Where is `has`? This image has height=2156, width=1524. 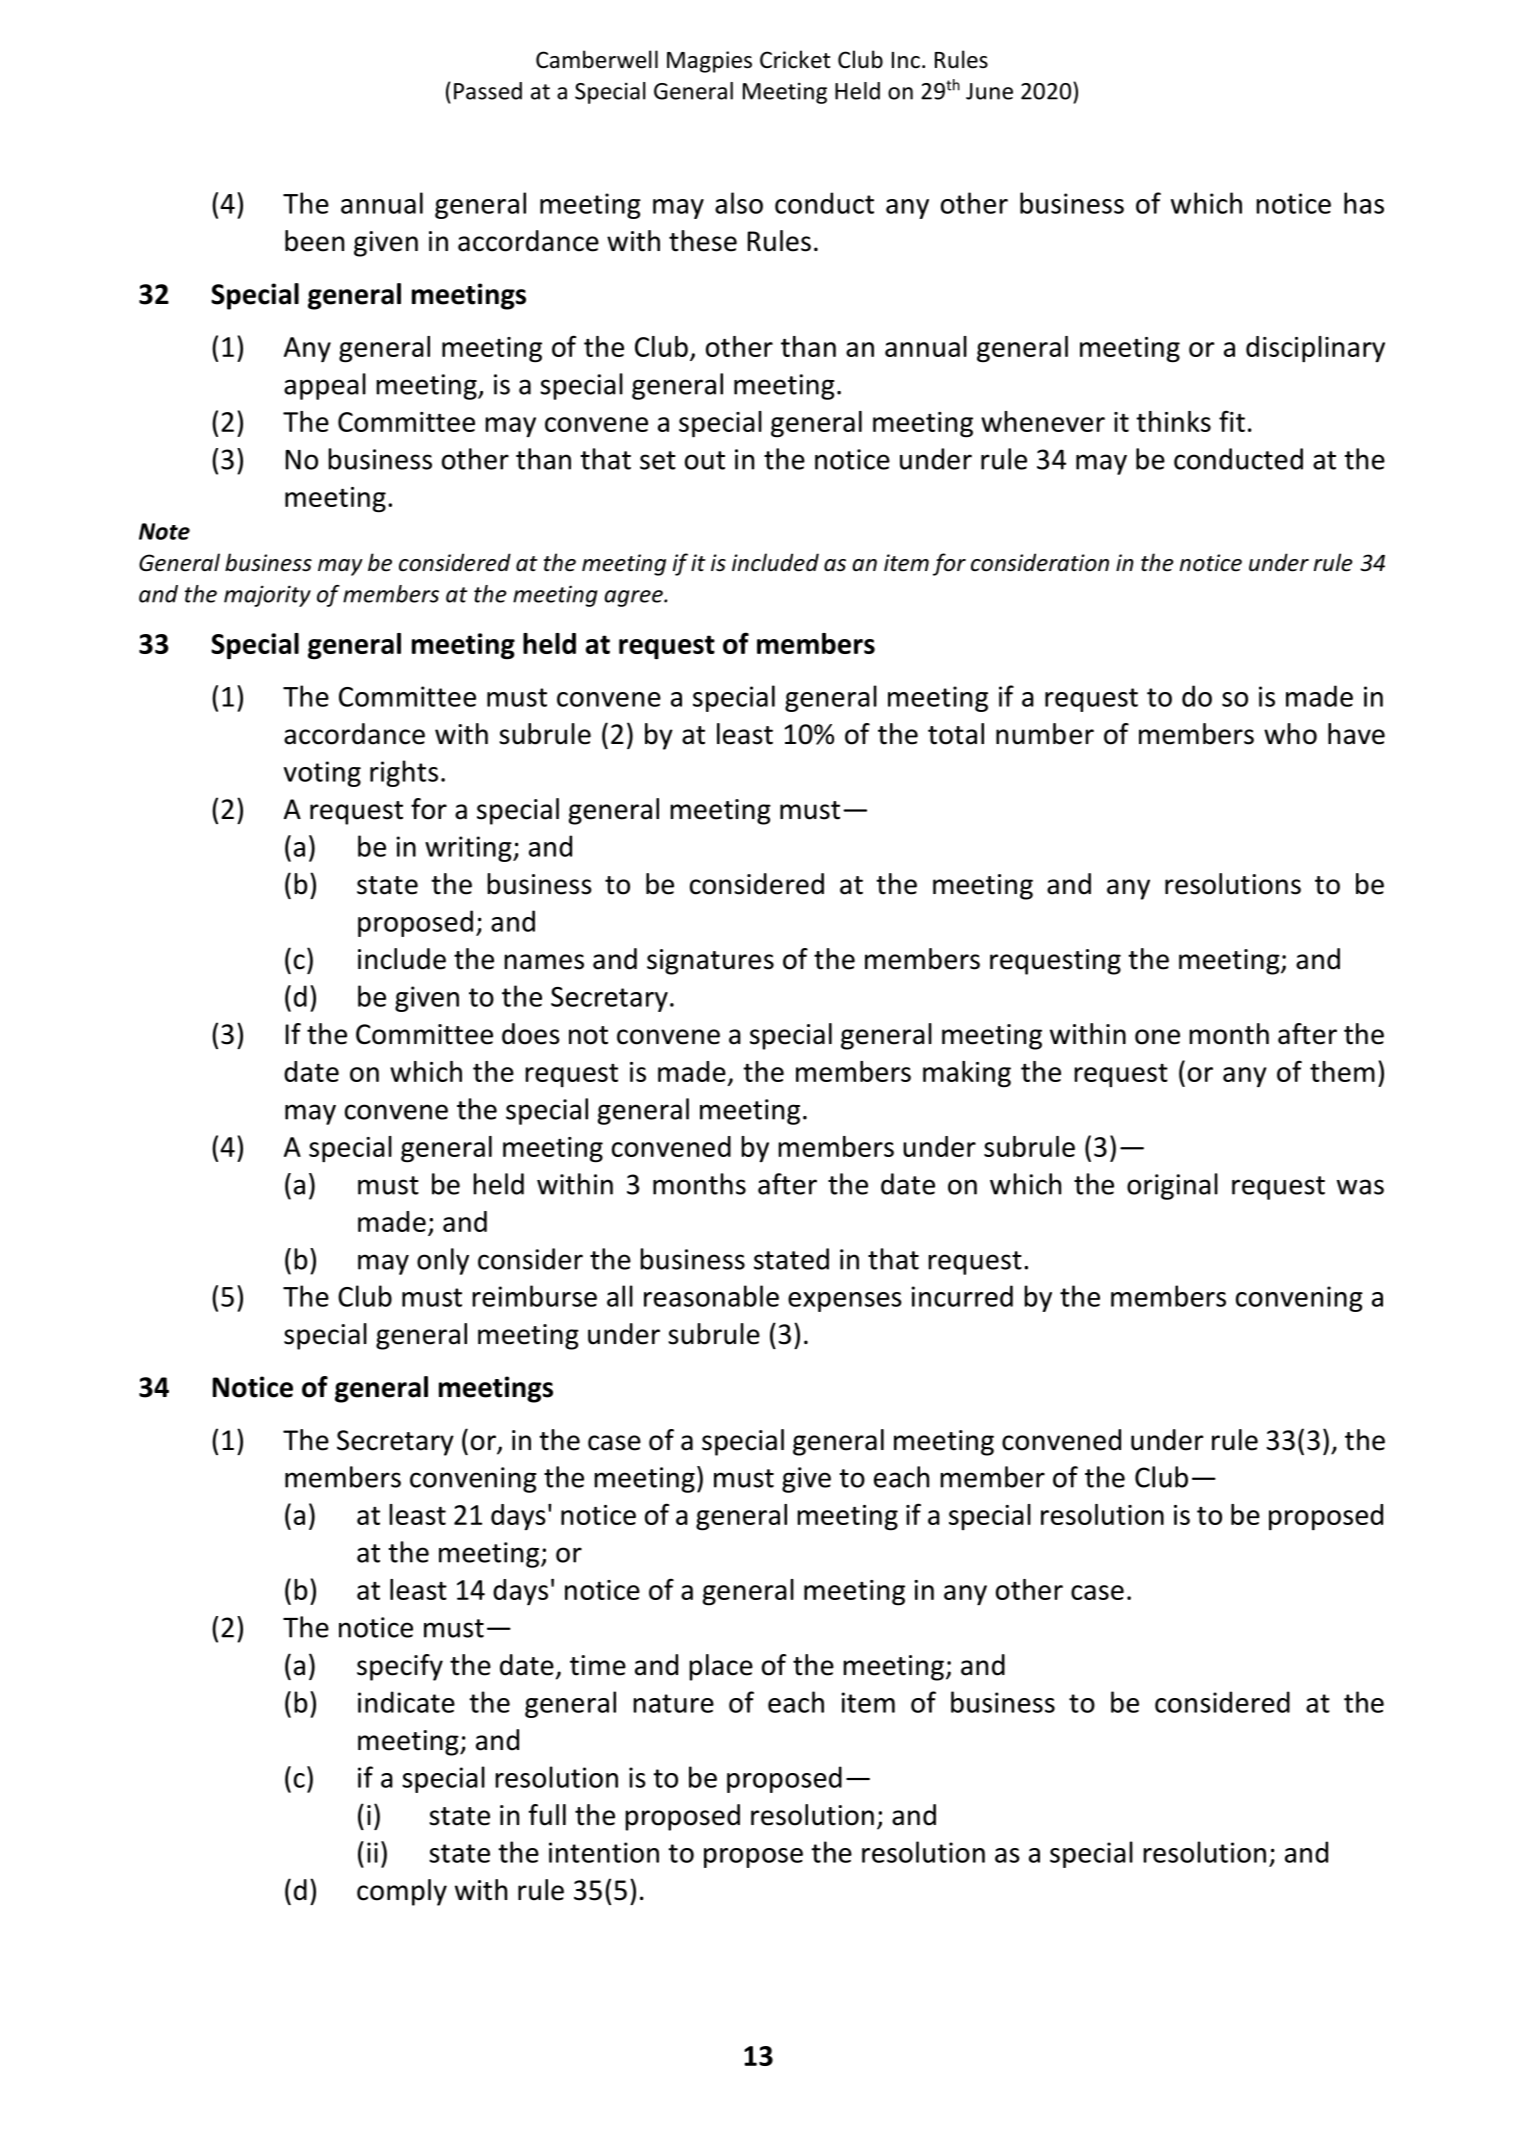 has is located at coordinates (1364, 203).
